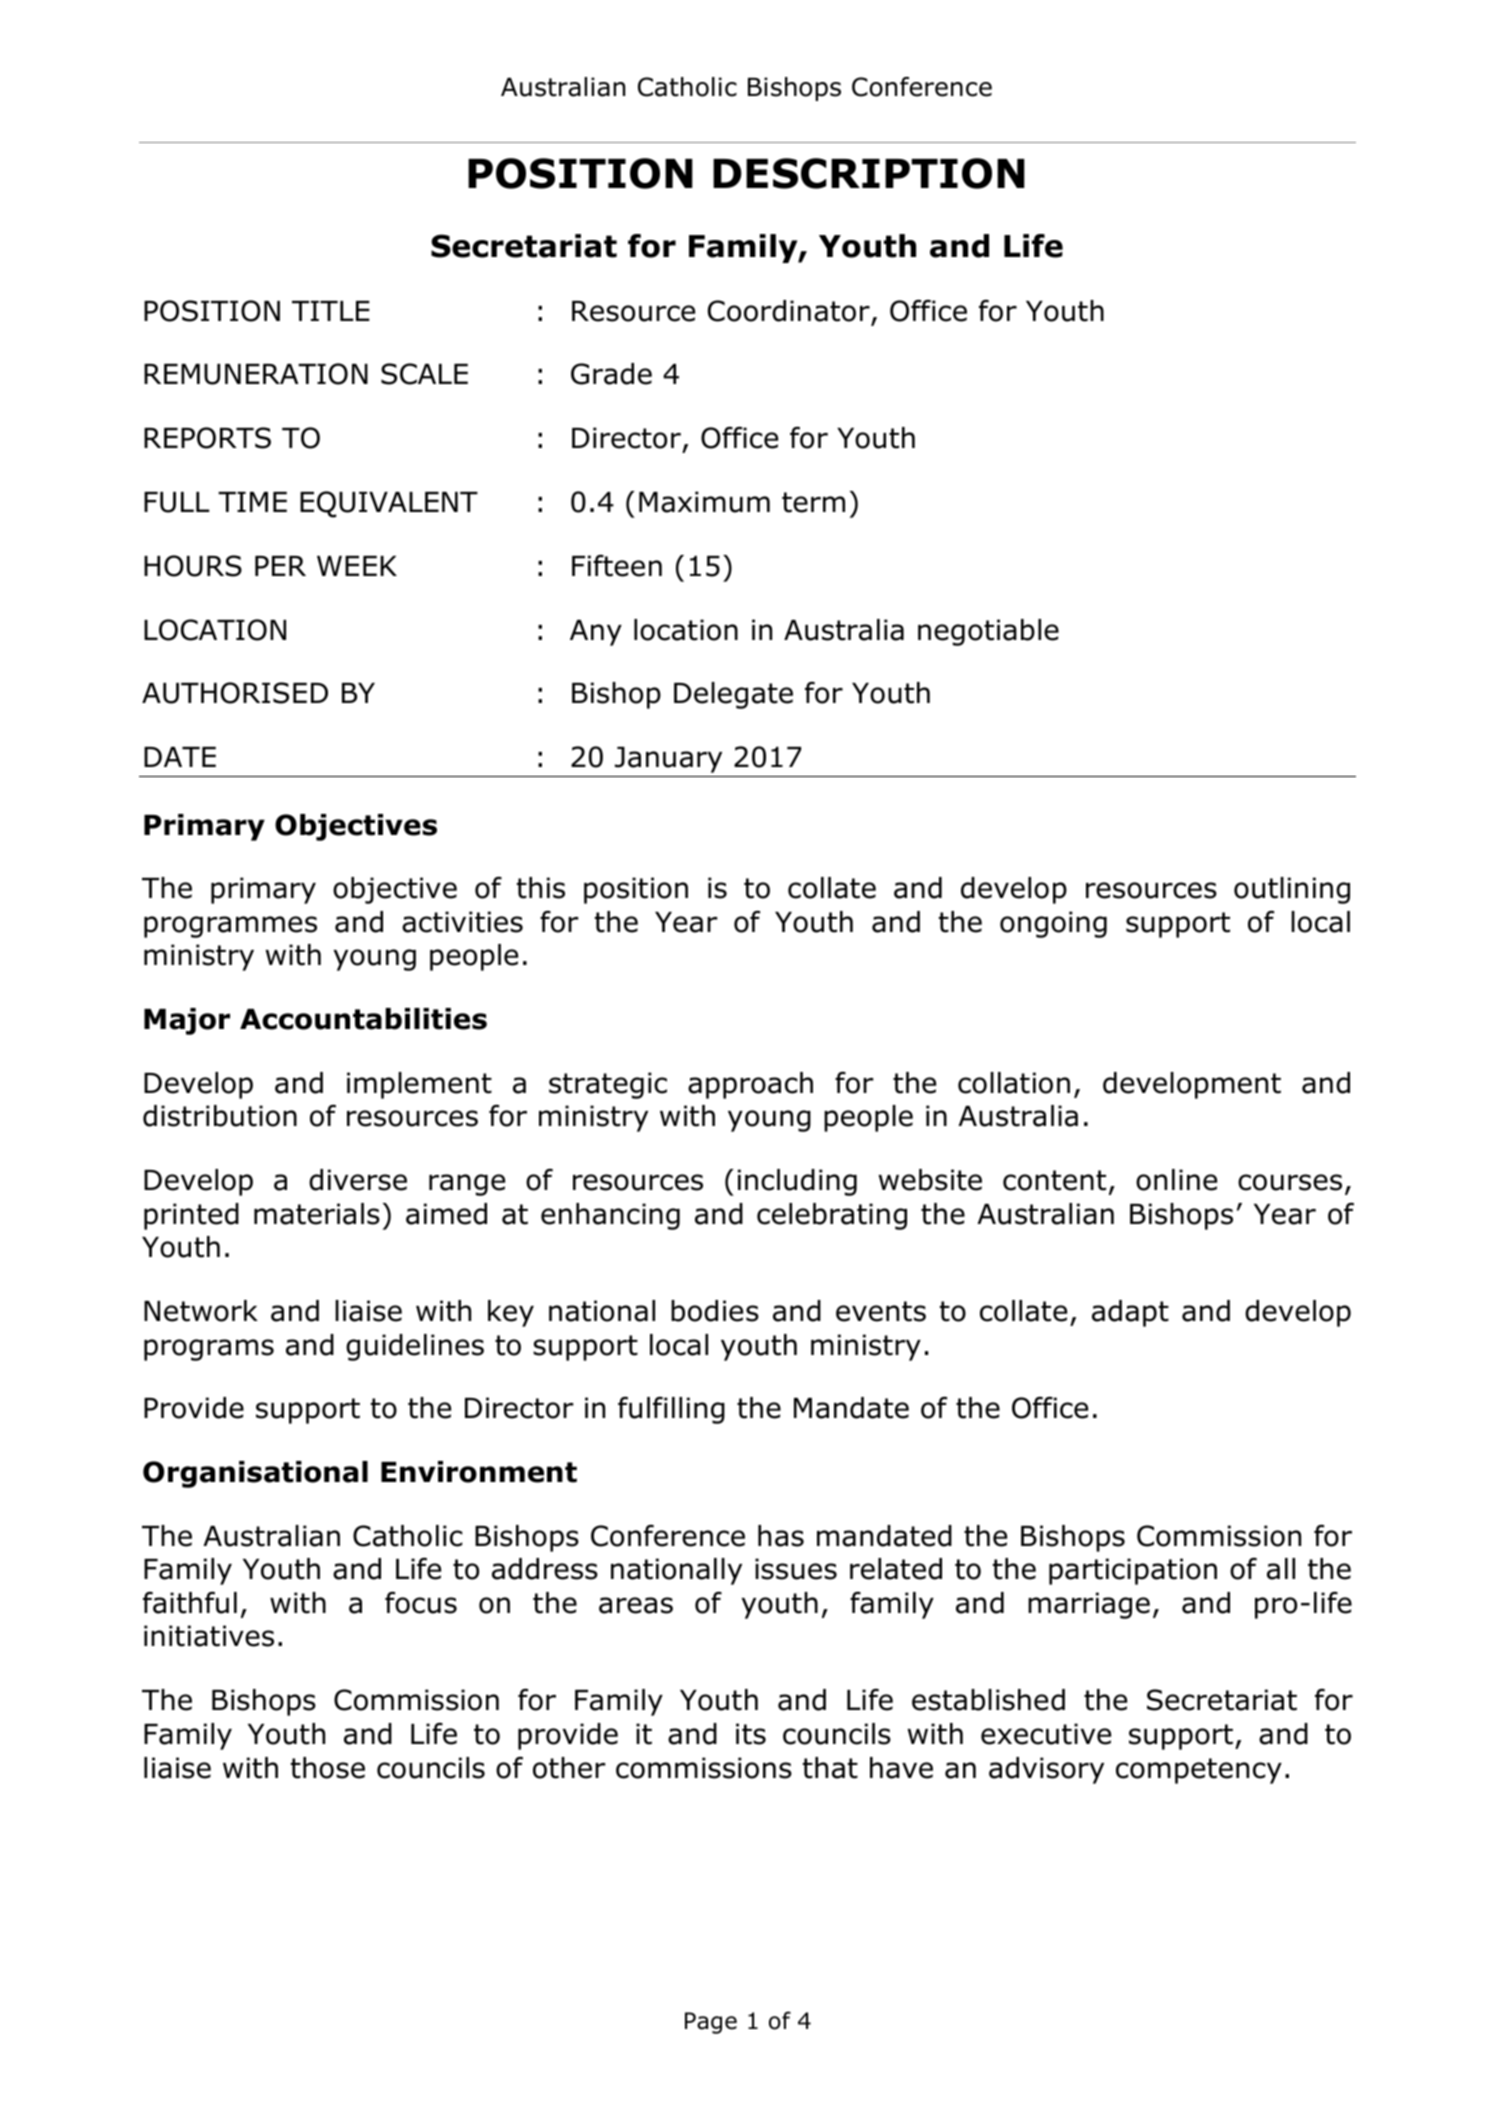 The width and height of the page is (1495, 2115). Describe the element at coordinates (1130, 1313) in the page. I see `adapt` at that location.
